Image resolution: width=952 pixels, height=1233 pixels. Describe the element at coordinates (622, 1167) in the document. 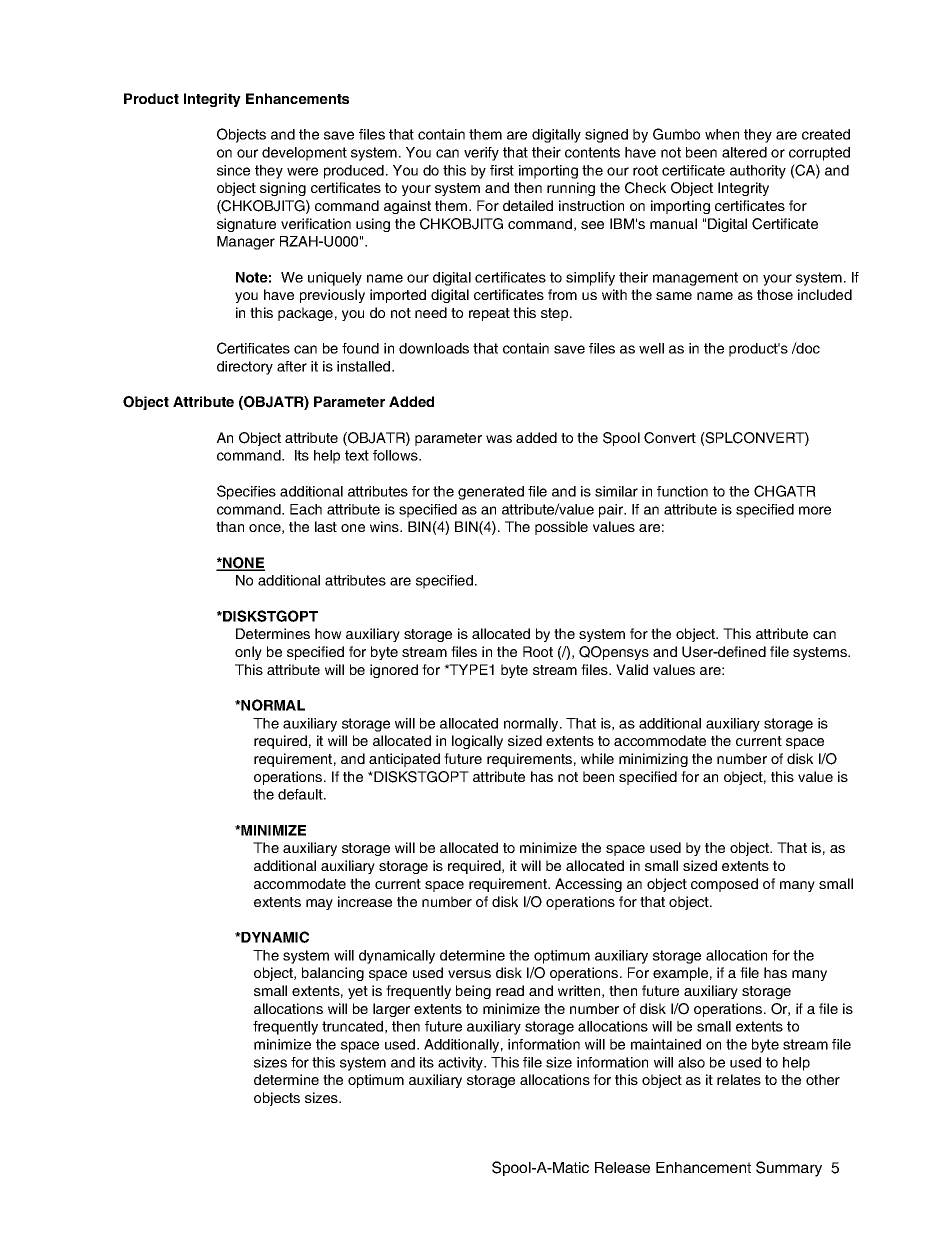

I see `Release` at that location.
